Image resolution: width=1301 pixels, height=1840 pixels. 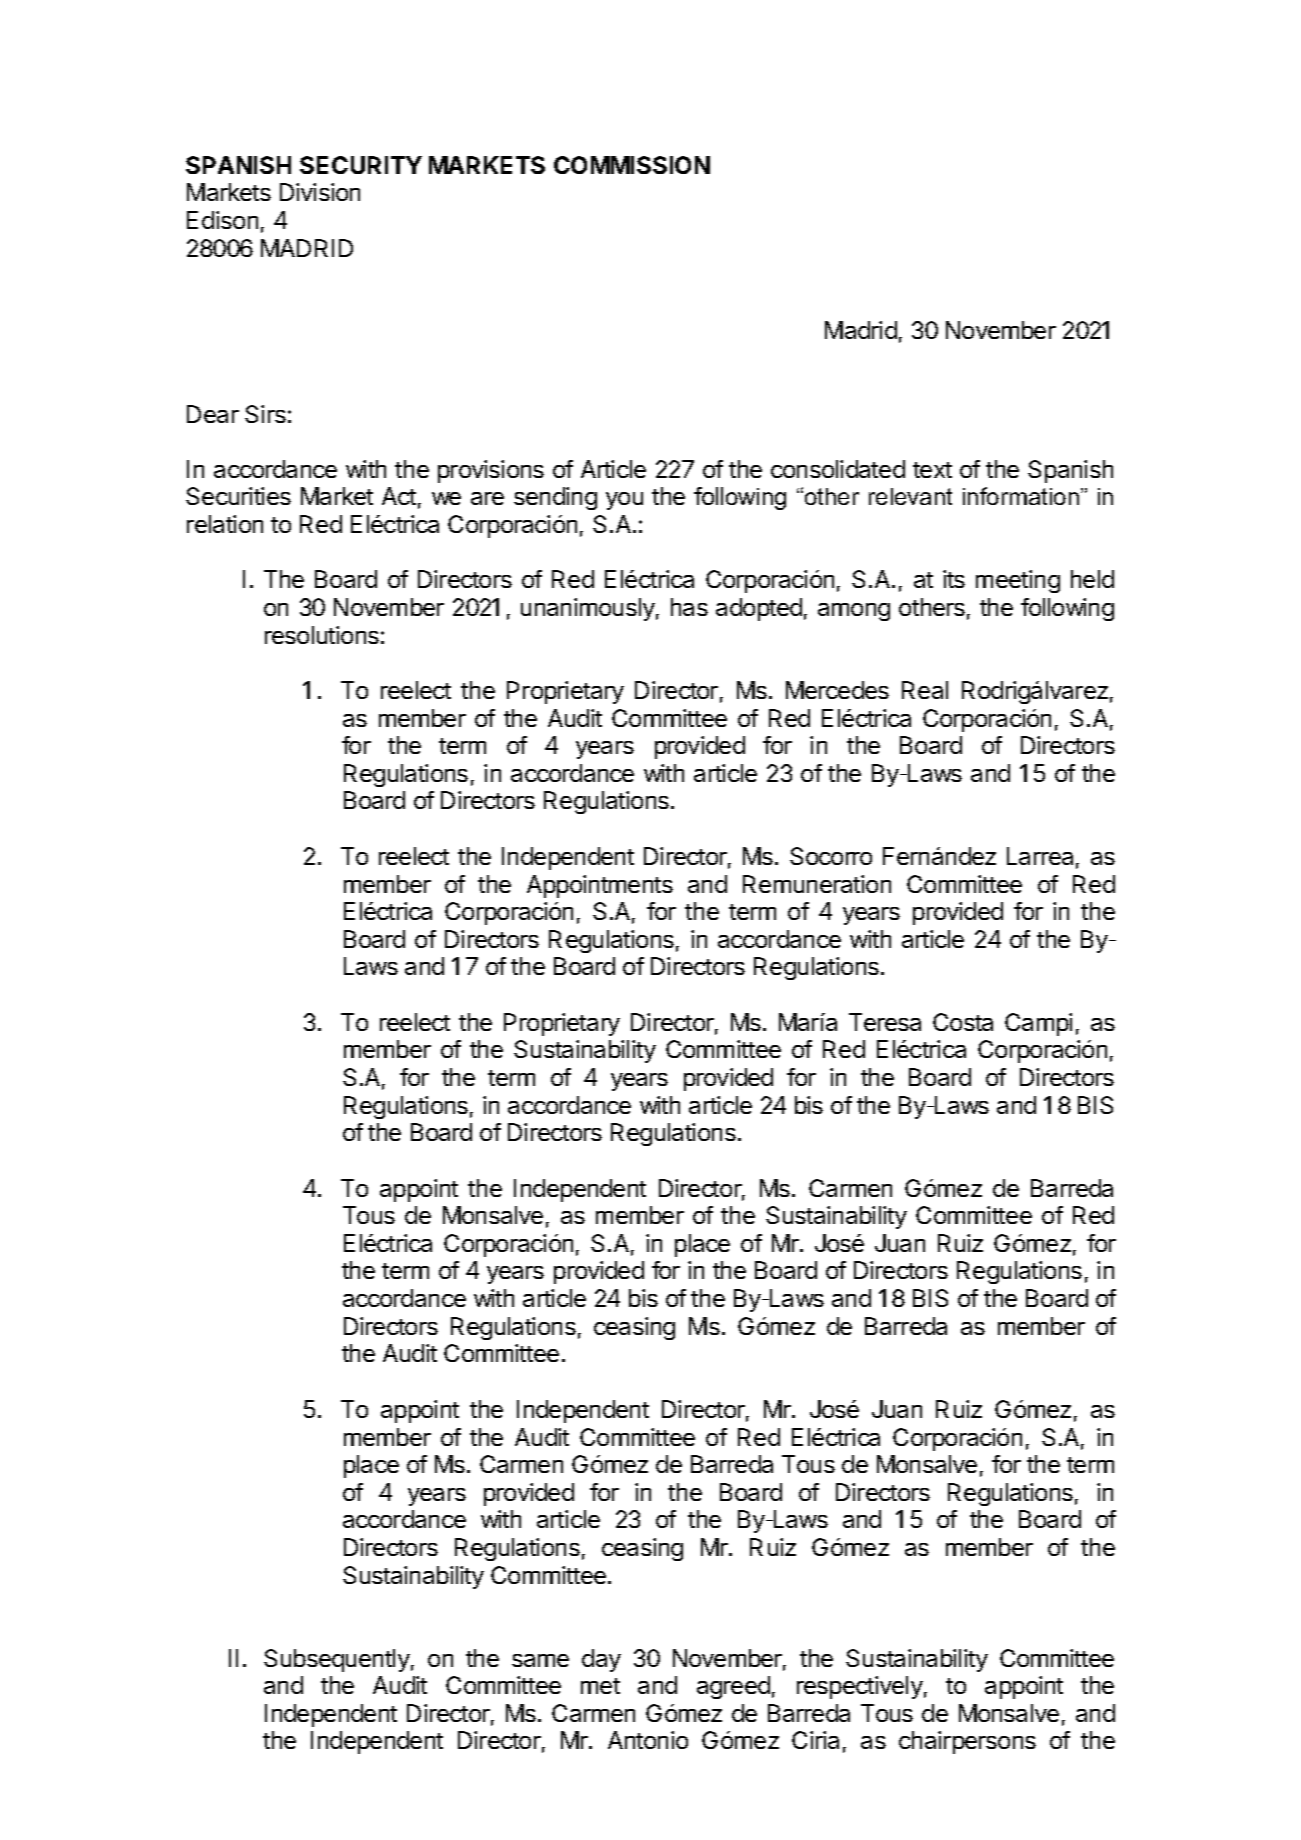 What do you see at coordinates (1021, 496) in the page?
I see `information` at bounding box center [1021, 496].
